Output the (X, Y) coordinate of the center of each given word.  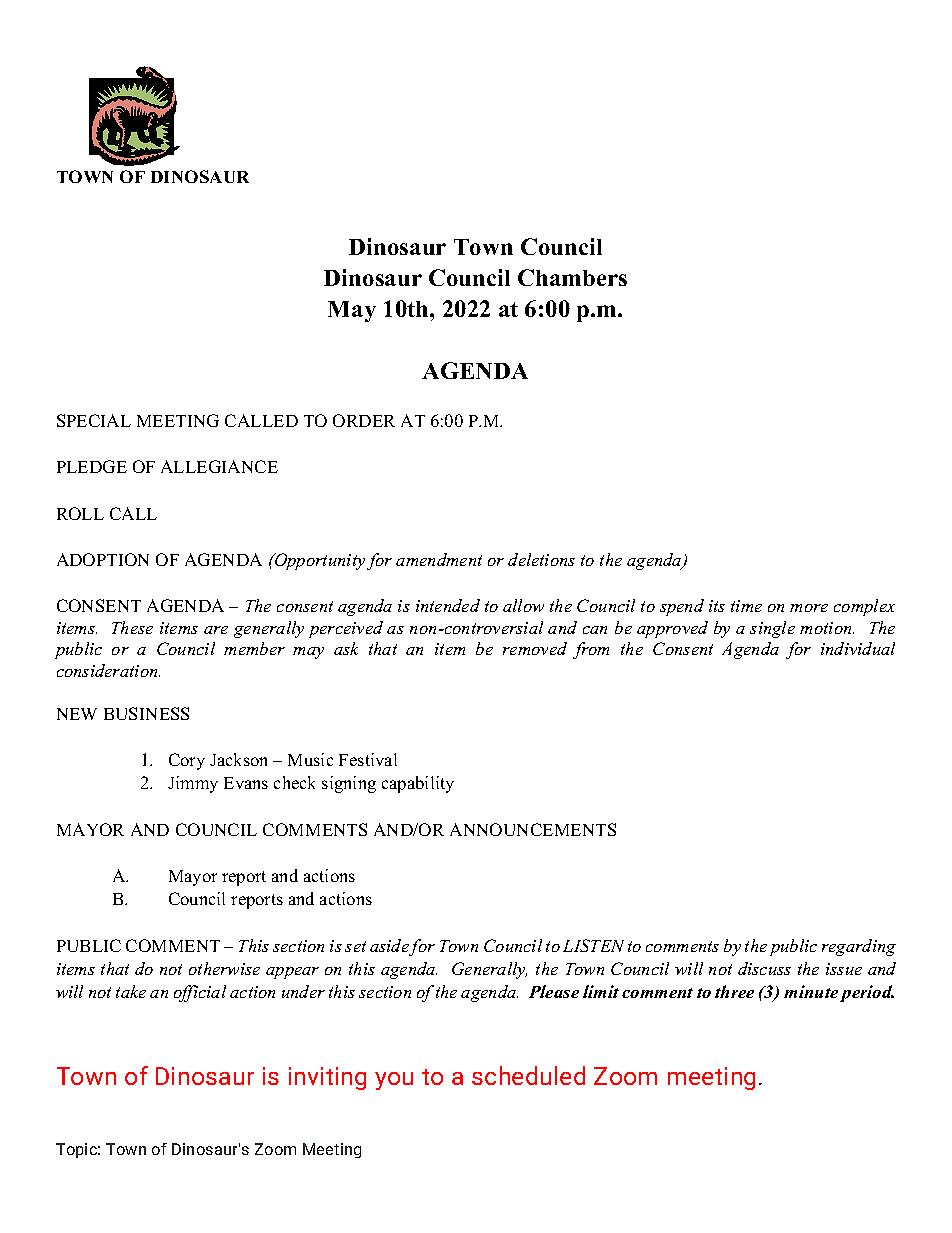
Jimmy (193, 784)
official (200, 993)
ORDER (364, 420)
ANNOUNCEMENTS (533, 829)
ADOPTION (103, 559)
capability (418, 784)
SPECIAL (94, 420)
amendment (439, 559)
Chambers (572, 277)
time (746, 606)
